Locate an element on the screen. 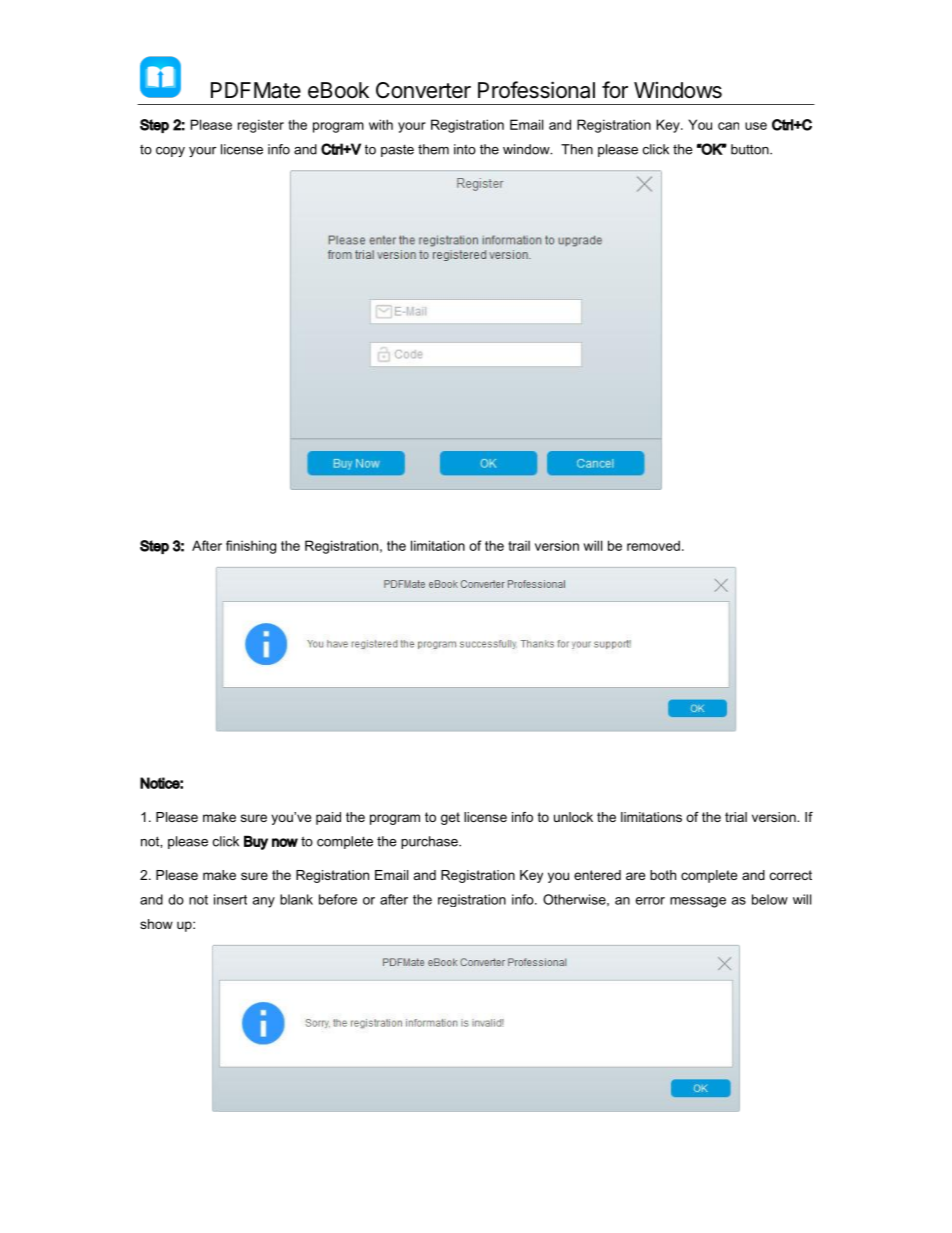  insert is located at coordinates (230, 899).
